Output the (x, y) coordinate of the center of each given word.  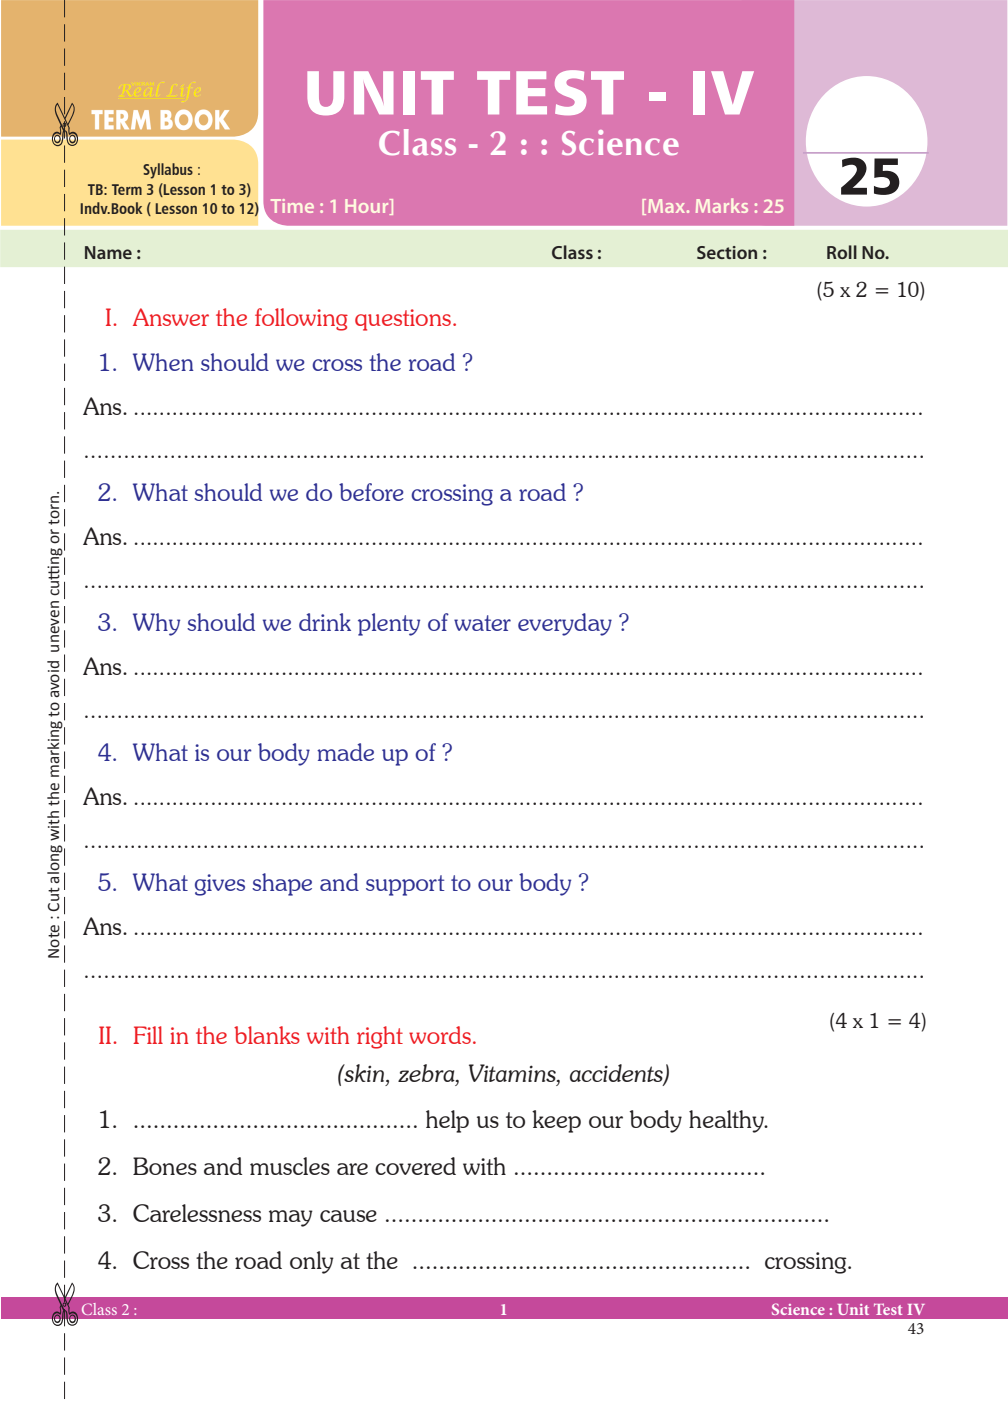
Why (156, 624)
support (405, 885)
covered (415, 1166)
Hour (368, 207)
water (482, 623)
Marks (722, 205)
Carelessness (197, 1213)
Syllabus (168, 171)
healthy (728, 1121)
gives (220, 885)
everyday (565, 624)
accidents (617, 1074)
